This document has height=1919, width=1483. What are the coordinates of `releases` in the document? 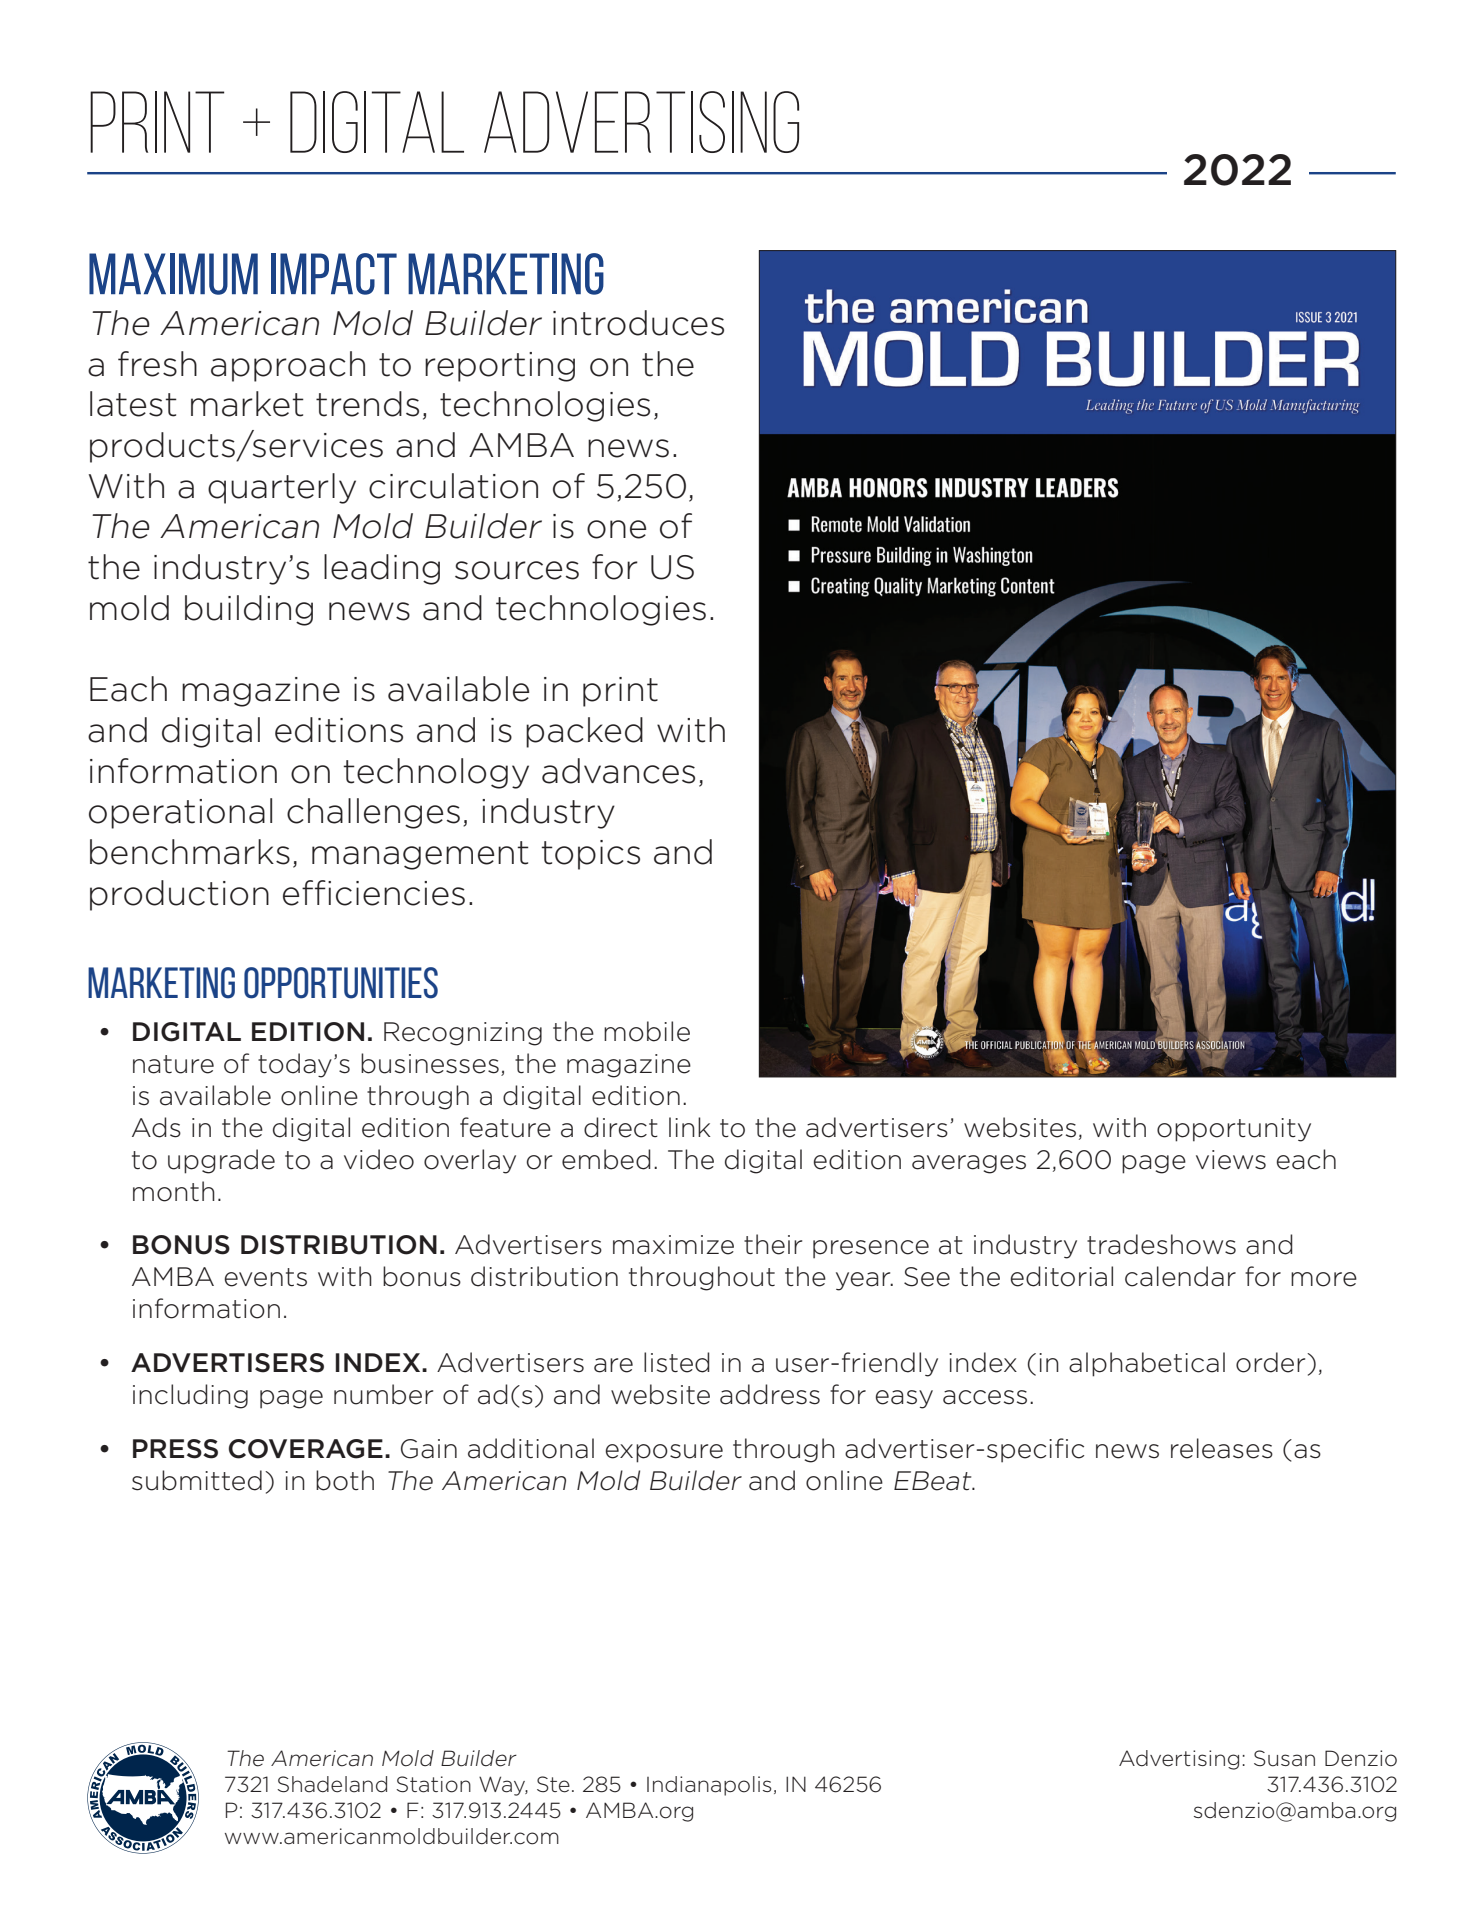 It's located at (1222, 1448).
